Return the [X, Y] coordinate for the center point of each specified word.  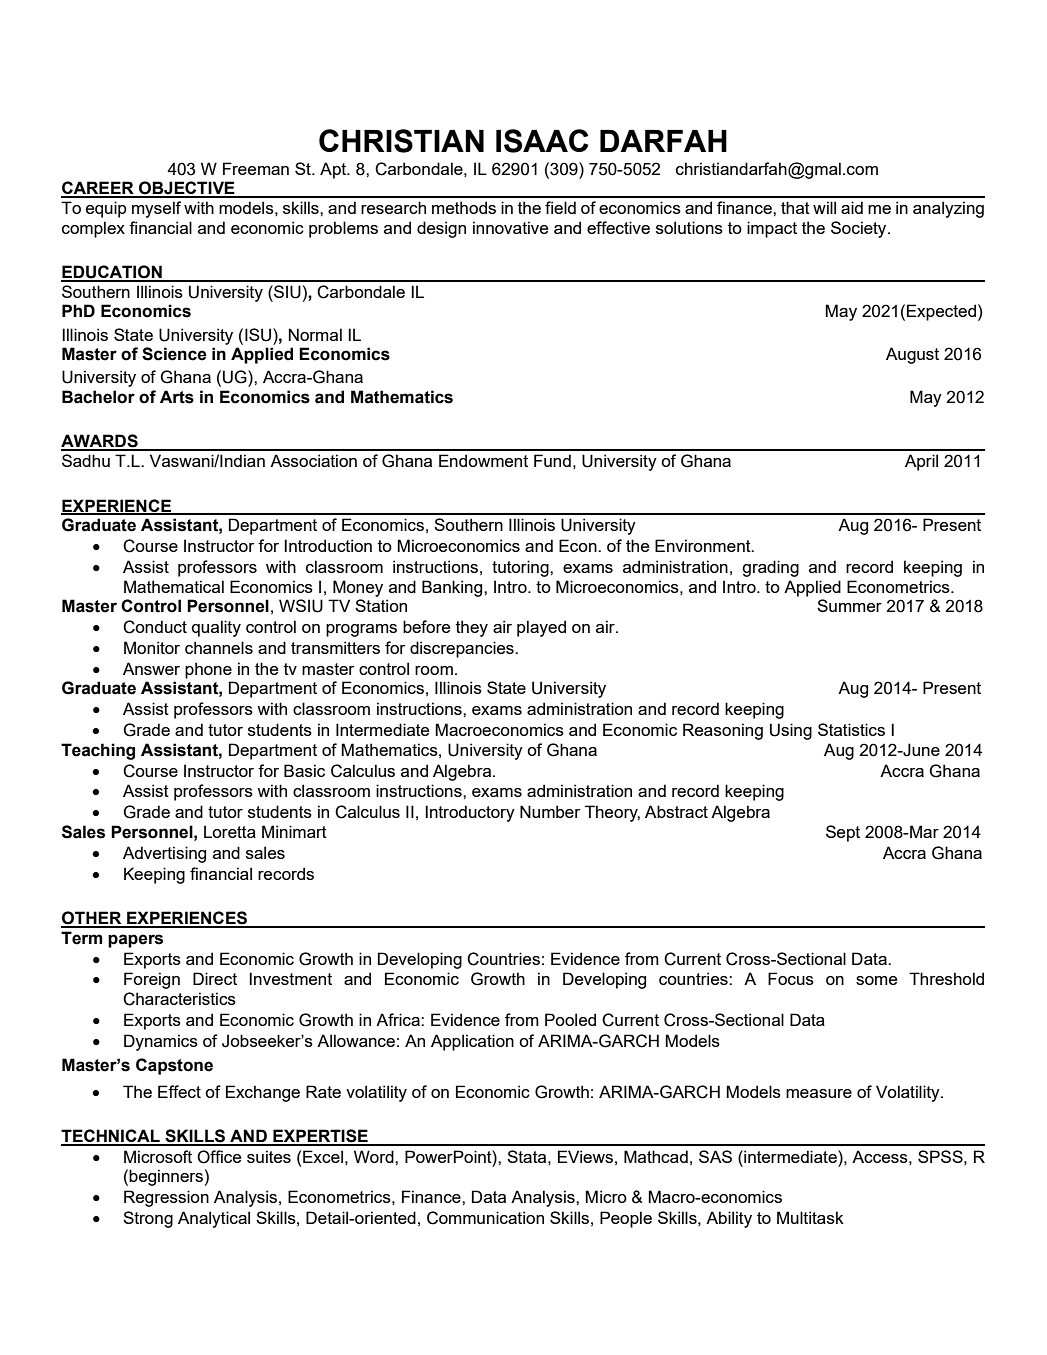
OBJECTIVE [187, 189]
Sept [843, 833]
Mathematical [174, 586]
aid [852, 207]
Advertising [164, 854]
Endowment [483, 460]
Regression [166, 1198]
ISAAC [542, 141]
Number [550, 811]
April [921, 462]
